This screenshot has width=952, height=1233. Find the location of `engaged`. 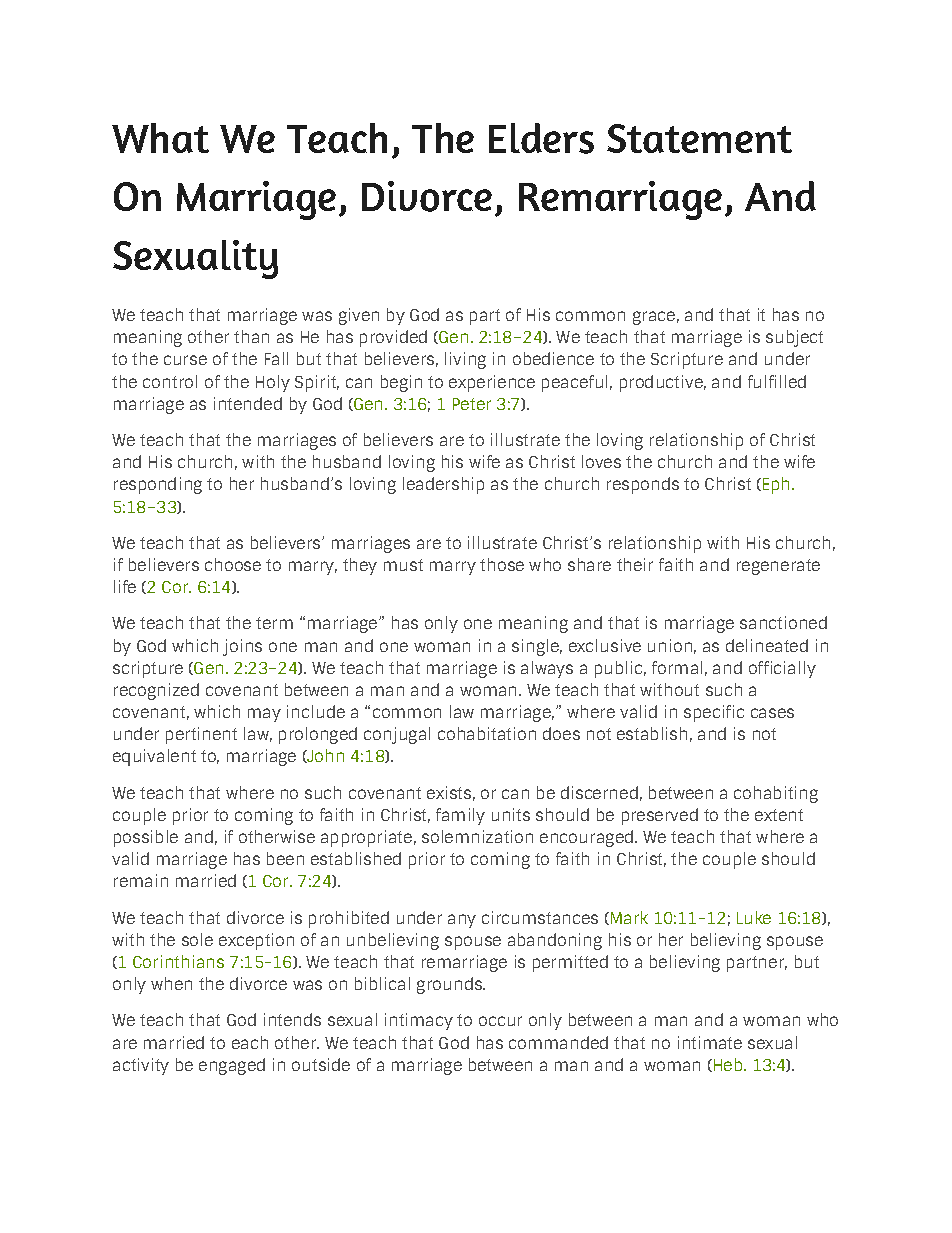

engaged is located at coordinates (232, 1066).
